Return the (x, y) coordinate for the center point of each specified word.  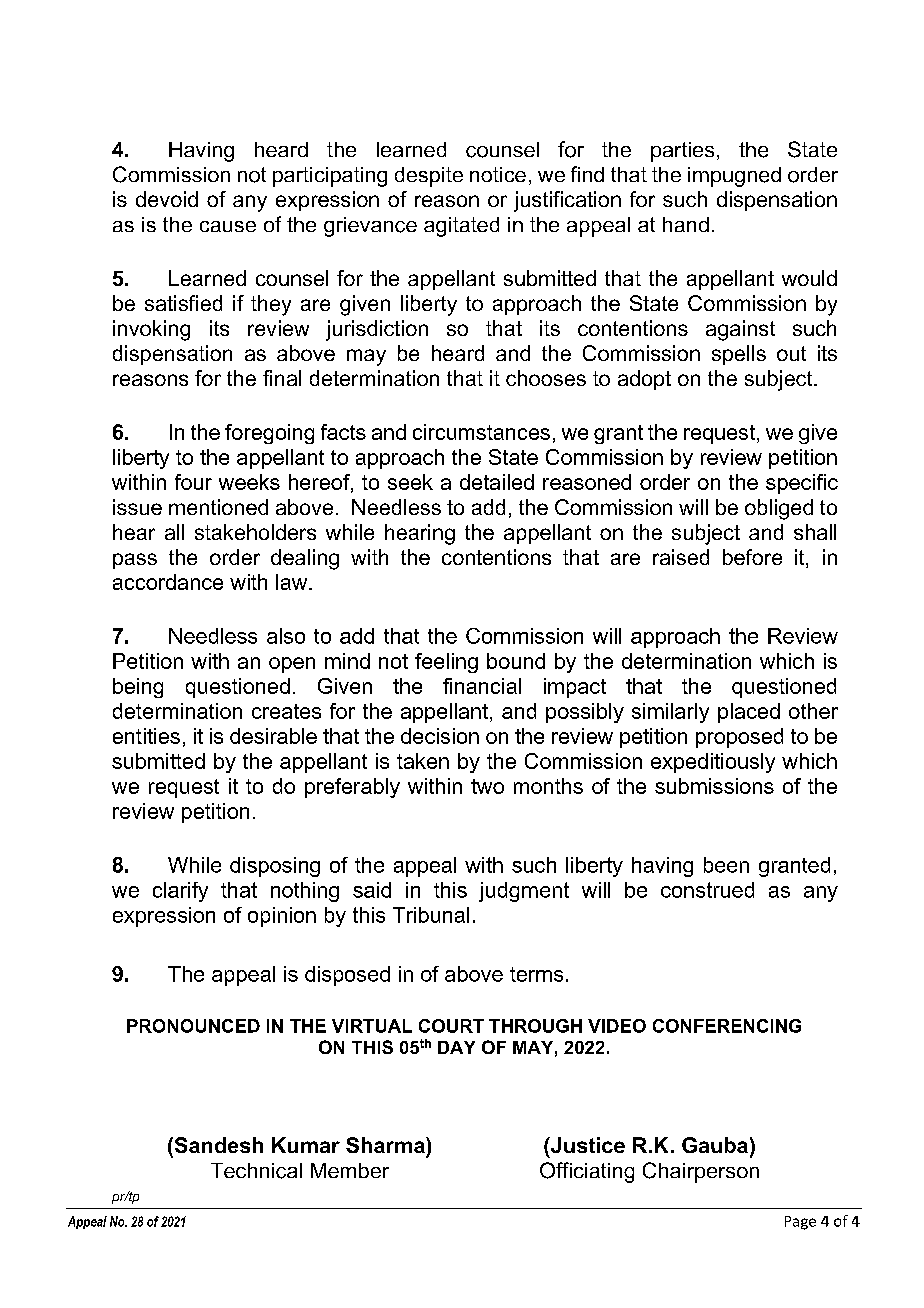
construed (707, 890)
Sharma (386, 1145)
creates (286, 711)
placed (749, 713)
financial (482, 686)
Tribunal (431, 915)
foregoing (269, 434)
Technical (256, 1171)
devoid (167, 199)
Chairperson (701, 1172)
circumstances (481, 432)
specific (802, 484)
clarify (180, 892)
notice (498, 174)
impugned (734, 177)
